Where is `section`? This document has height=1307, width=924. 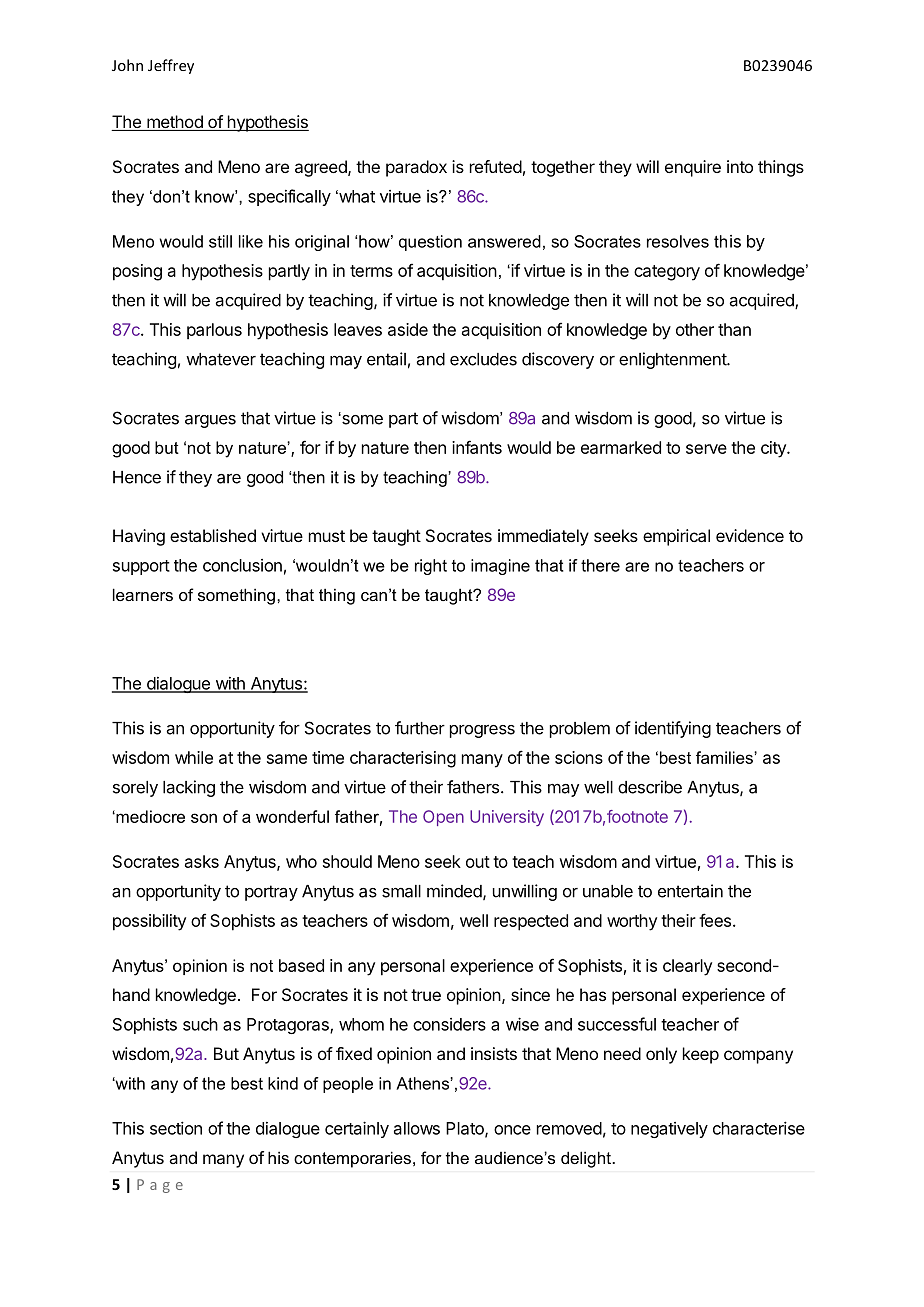 section is located at coordinates (176, 1128).
